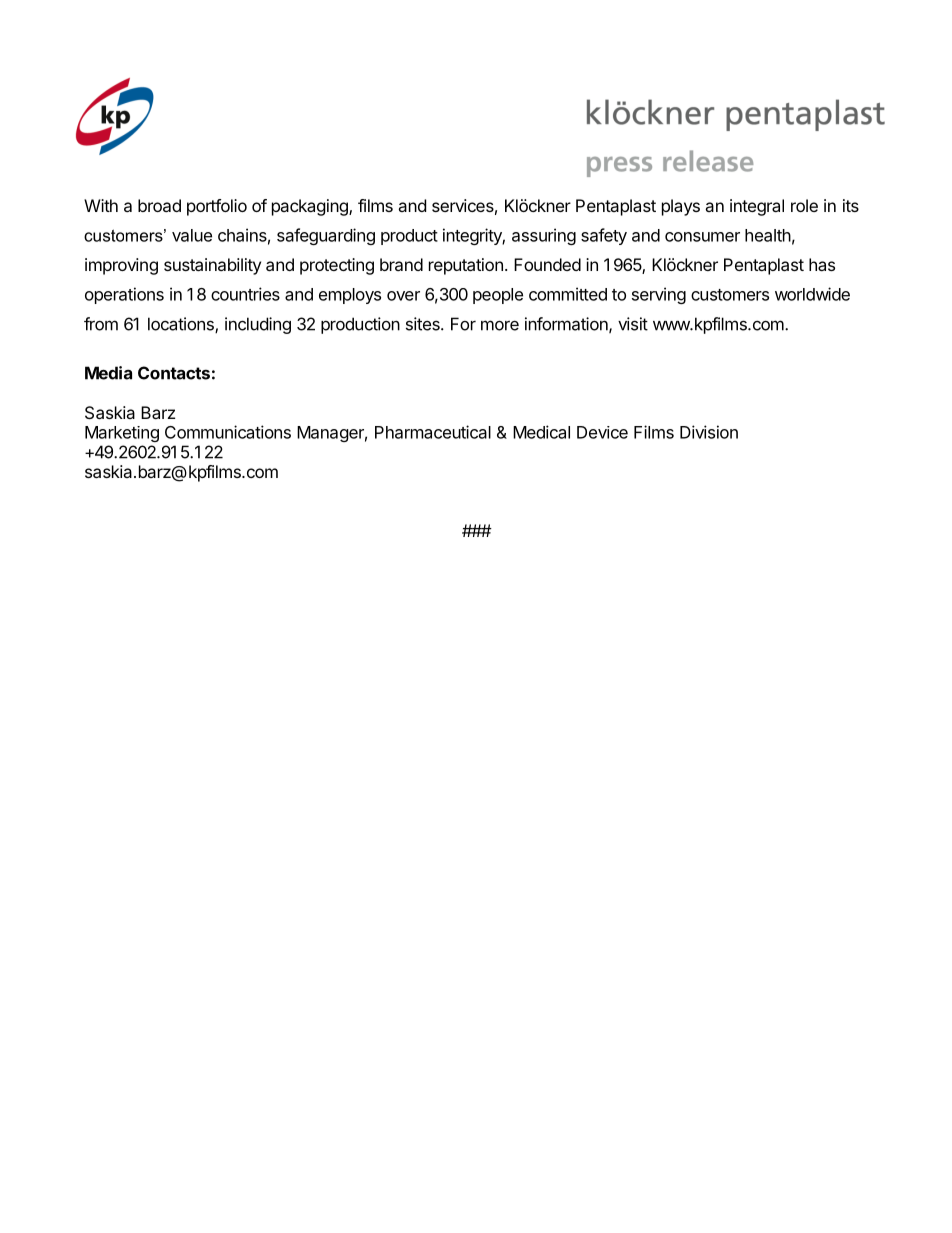  I want to click on packaging, so click(311, 207).
